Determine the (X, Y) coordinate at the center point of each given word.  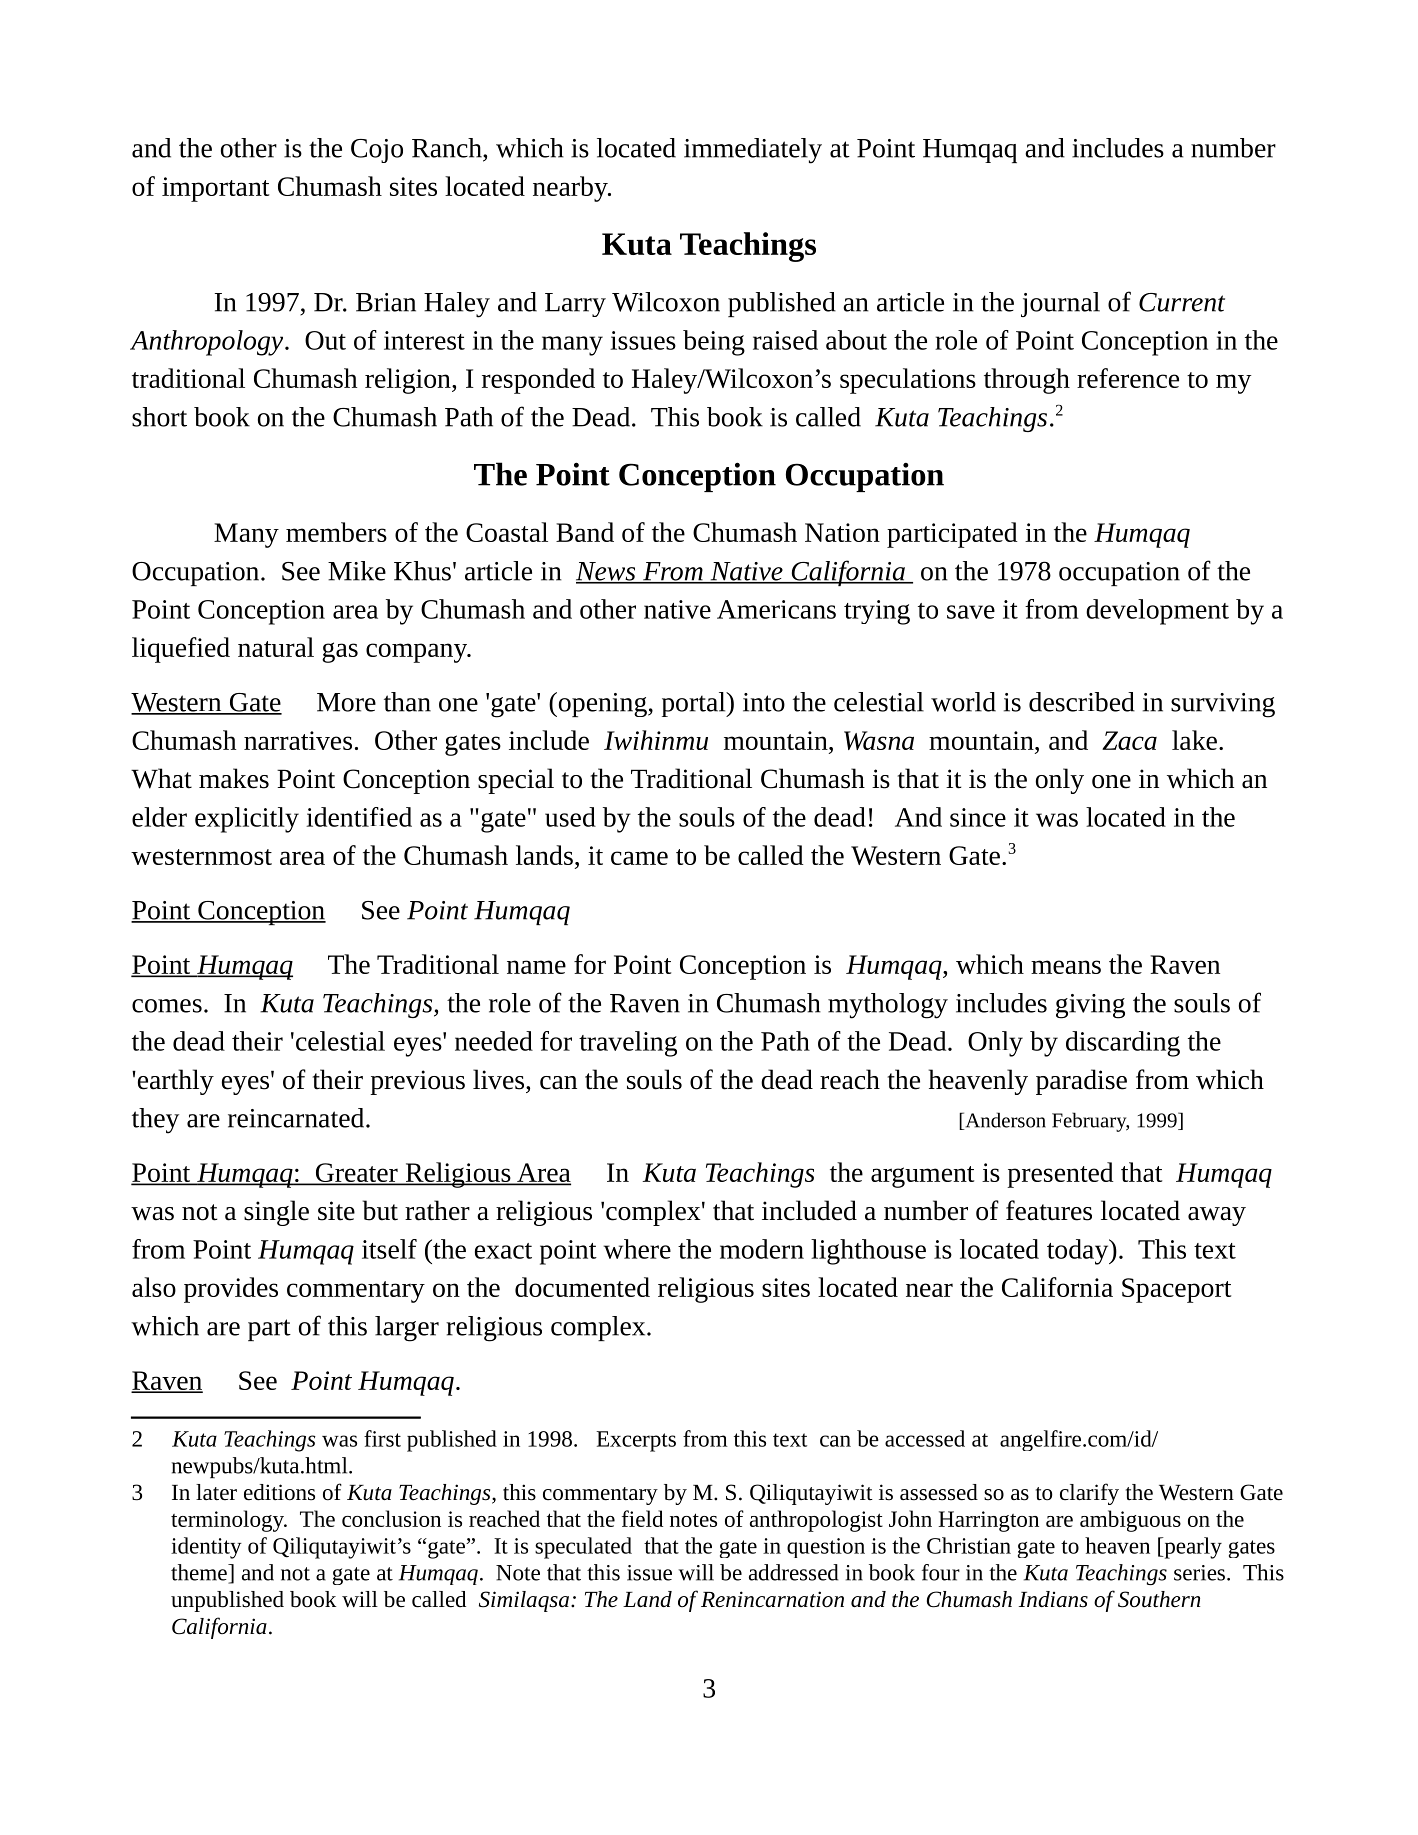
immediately (753, 151)
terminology (229, 1521)
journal (1060, 304)
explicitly (247, 820)
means (1066, 967)
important (215, 189)
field (642, 1518)
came (639, 858)
